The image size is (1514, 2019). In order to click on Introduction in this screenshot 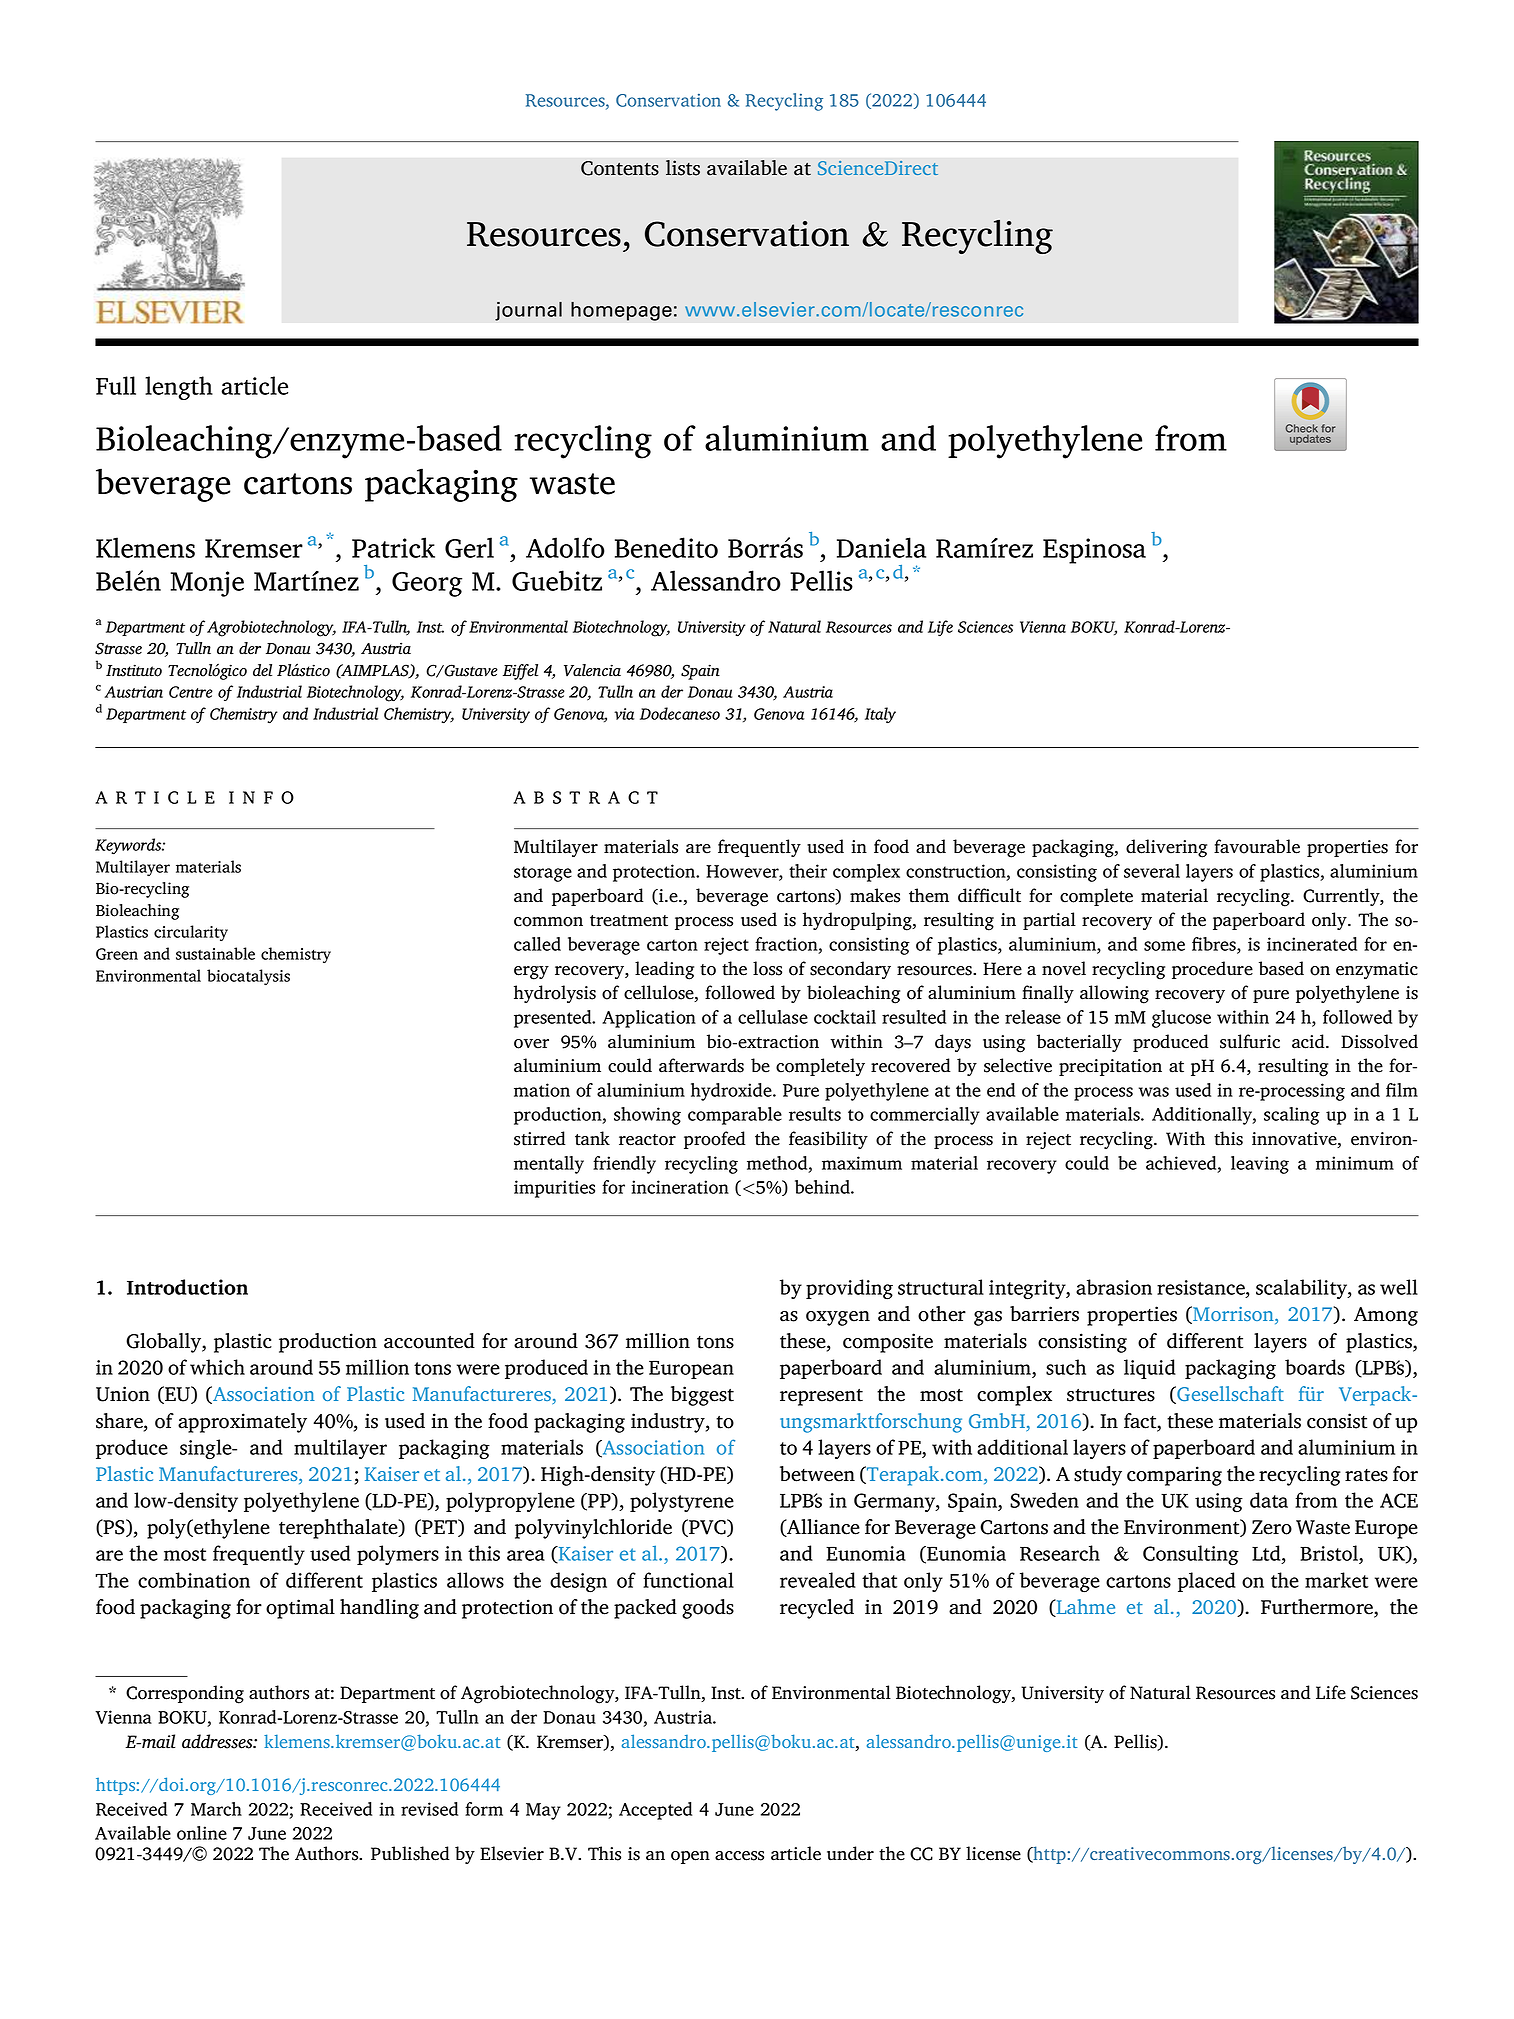, I will do `click(187, 1287)`.
